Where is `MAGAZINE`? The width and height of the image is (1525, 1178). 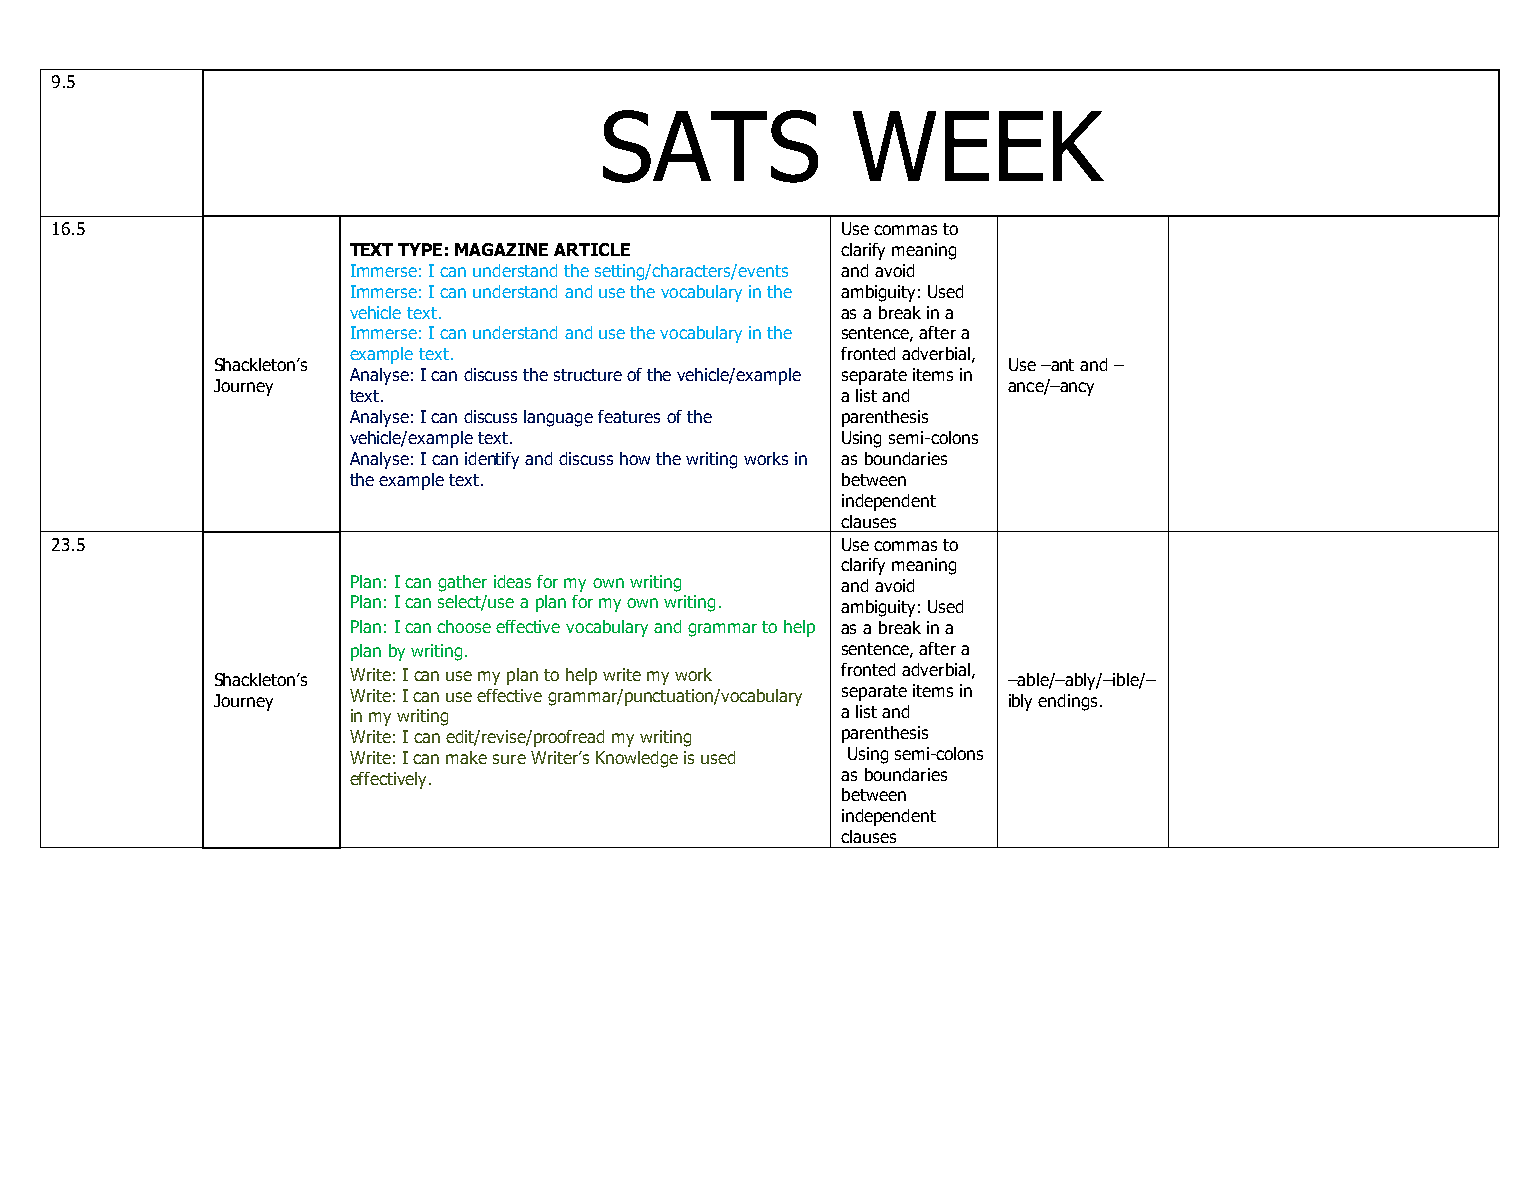 MAGAZINE is located at coordinates (501, 249).
